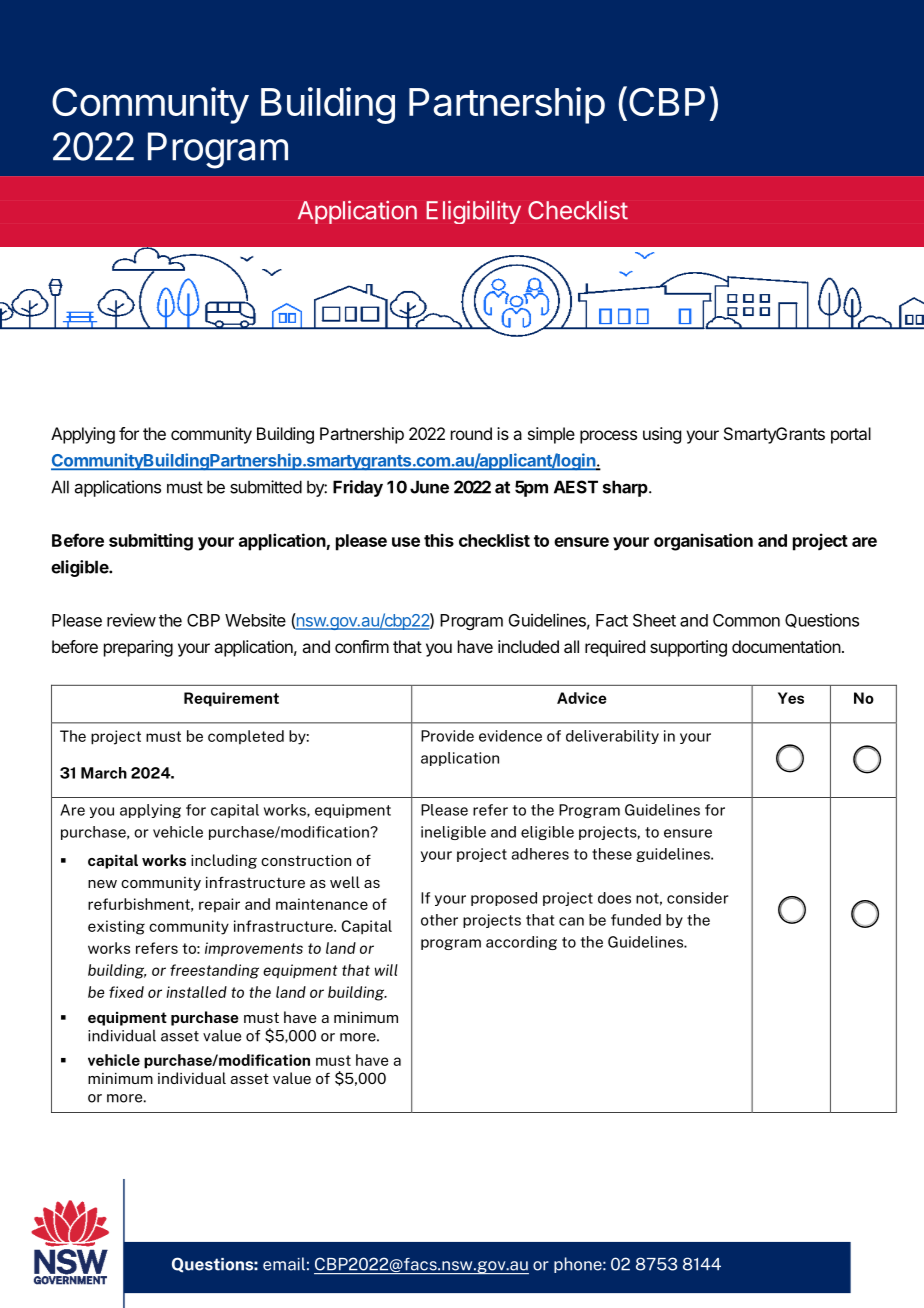 The image size is (924, 1308). Describe the element at coordinates (528, 646) in the image. I see `included` at that location.
